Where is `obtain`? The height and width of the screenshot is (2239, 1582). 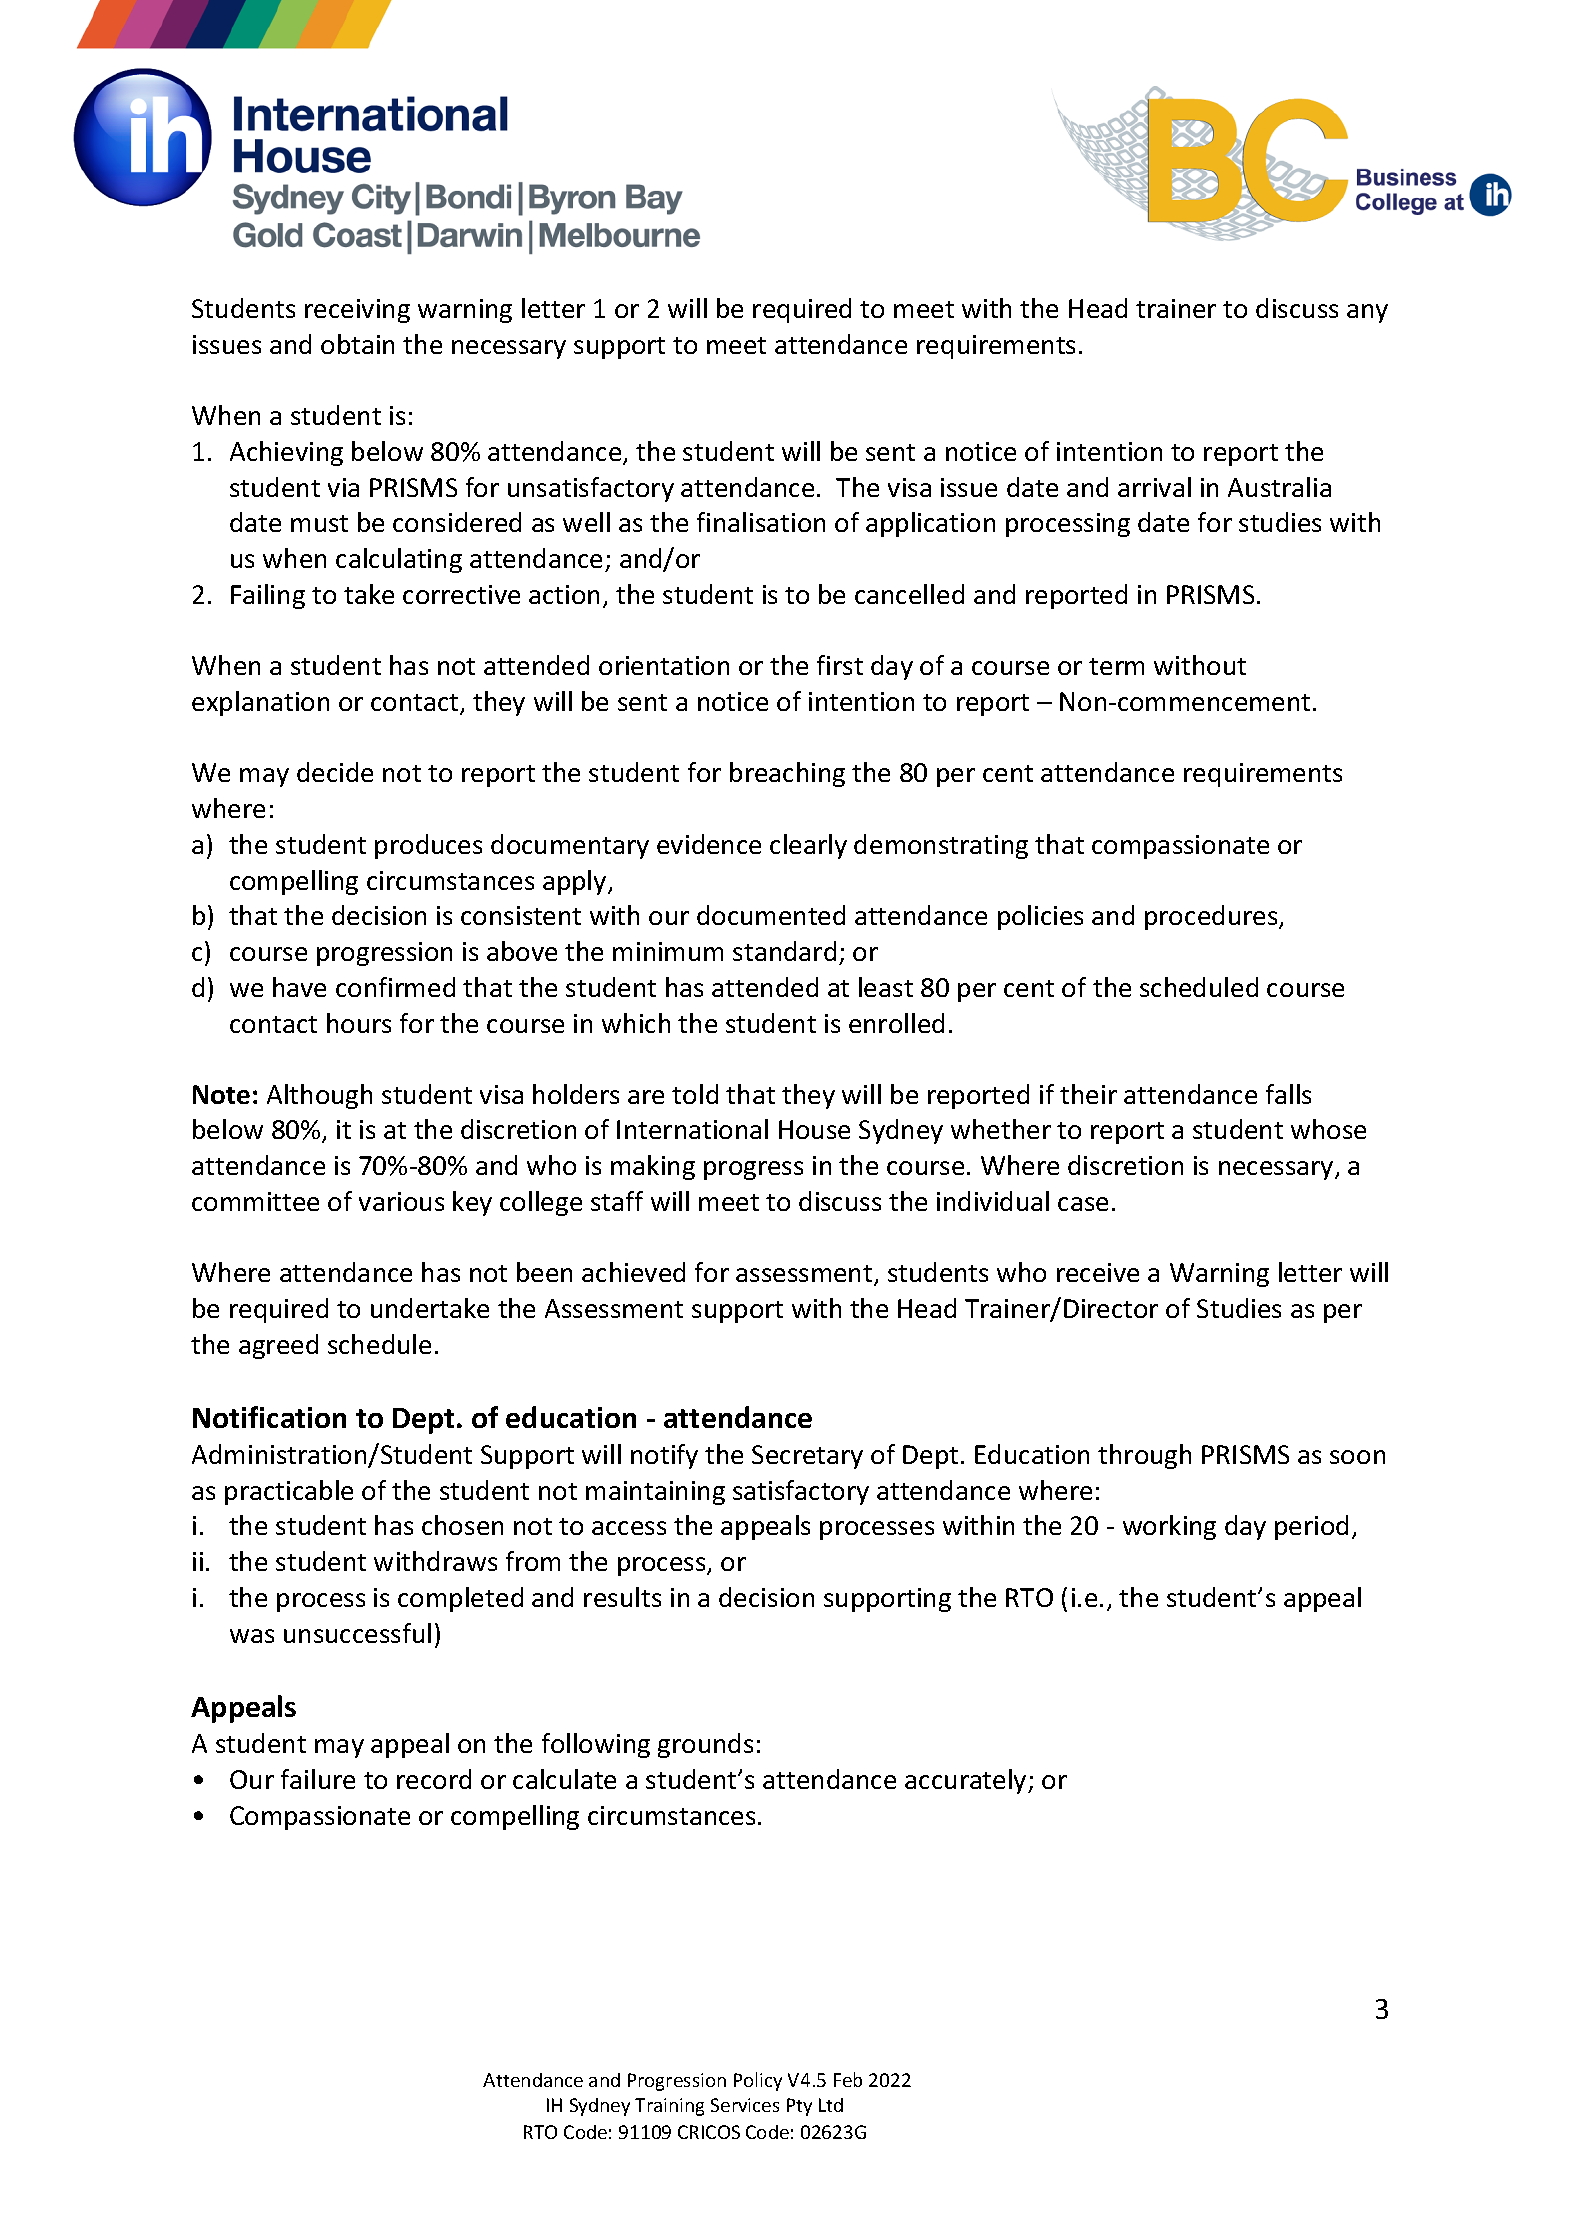 obtain is located at coordinates (357, 344).
